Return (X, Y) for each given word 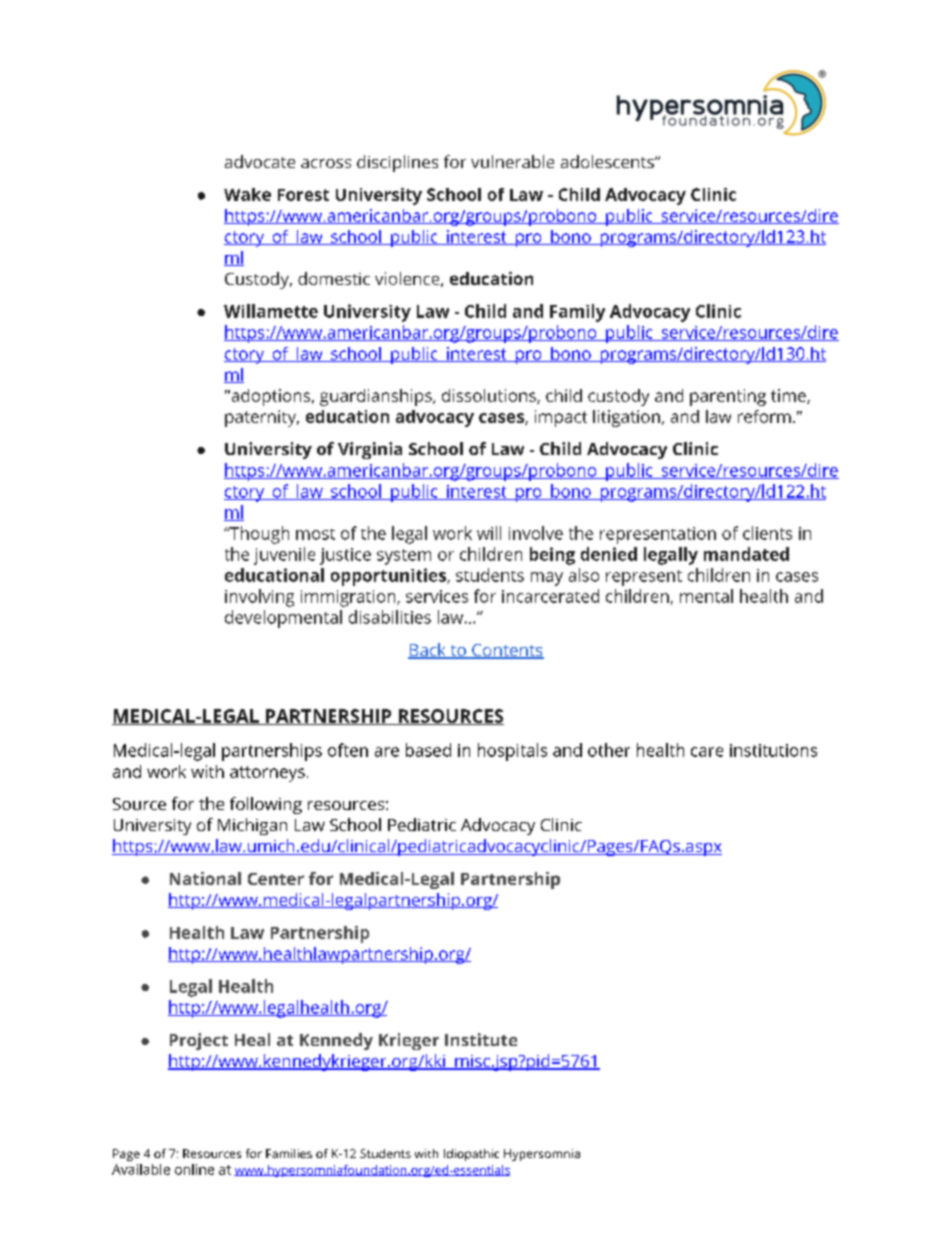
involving (259, 598)
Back (428, 651)
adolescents (608, 161)
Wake (247, 194)
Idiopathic (471, 1155)
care (707, 752)
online (194, 1169)
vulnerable (512, 161)
